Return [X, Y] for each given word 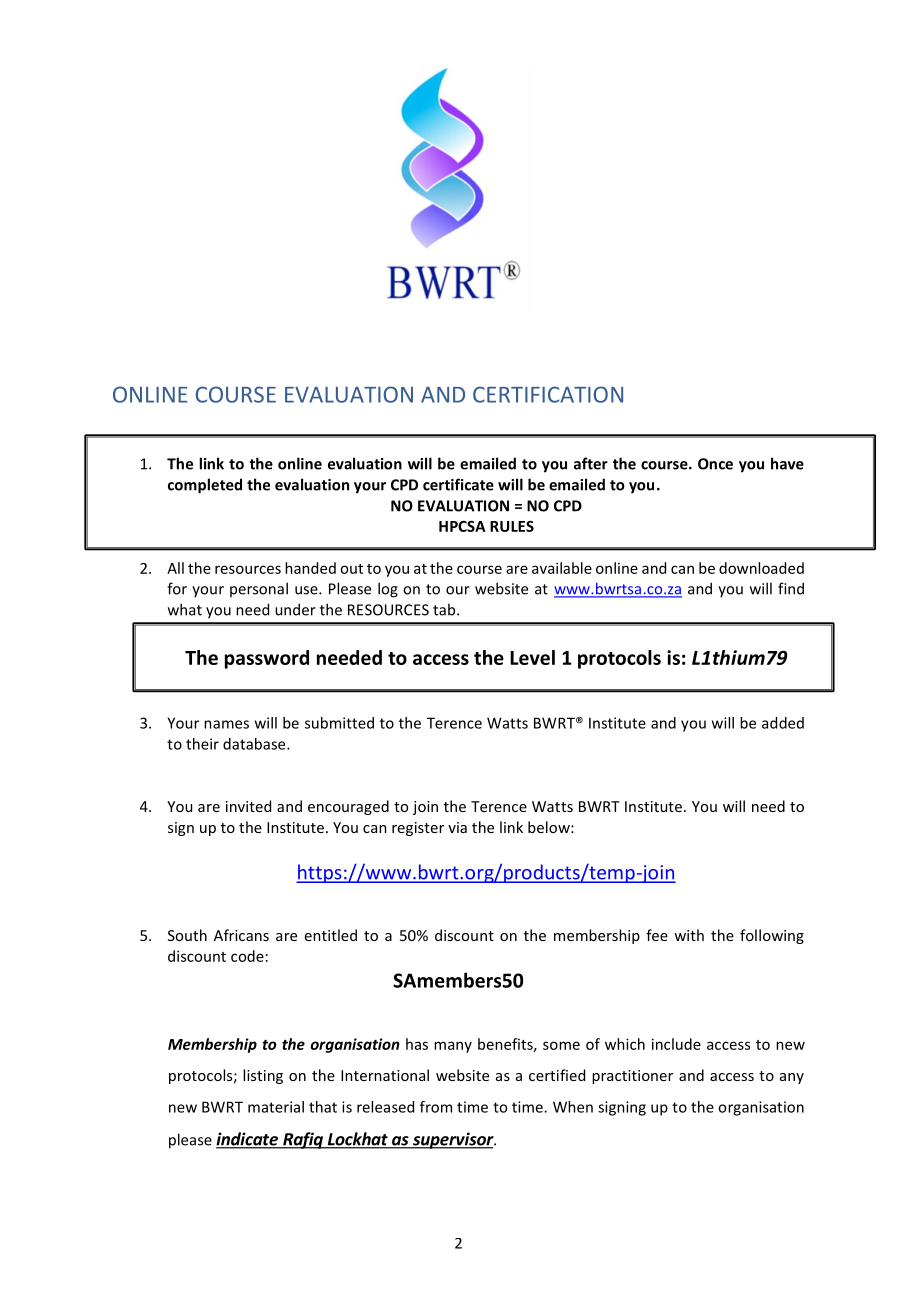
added [783, 723]
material [276, 1107]
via [457, 827]
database [255, 744]
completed [205, 486]
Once [715, 464]
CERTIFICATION [548, 394]
